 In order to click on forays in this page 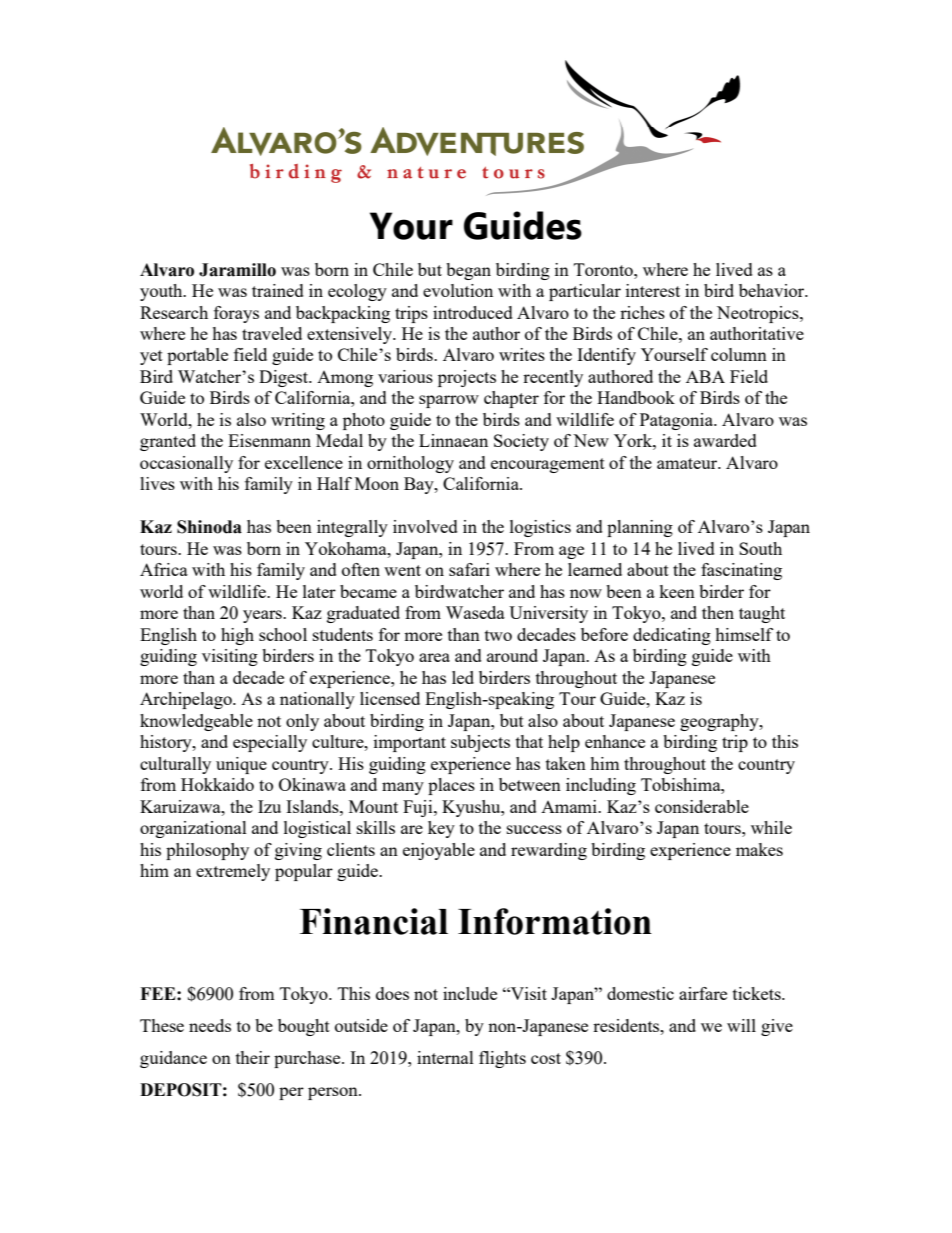, I will do `click(236, 314)`.
